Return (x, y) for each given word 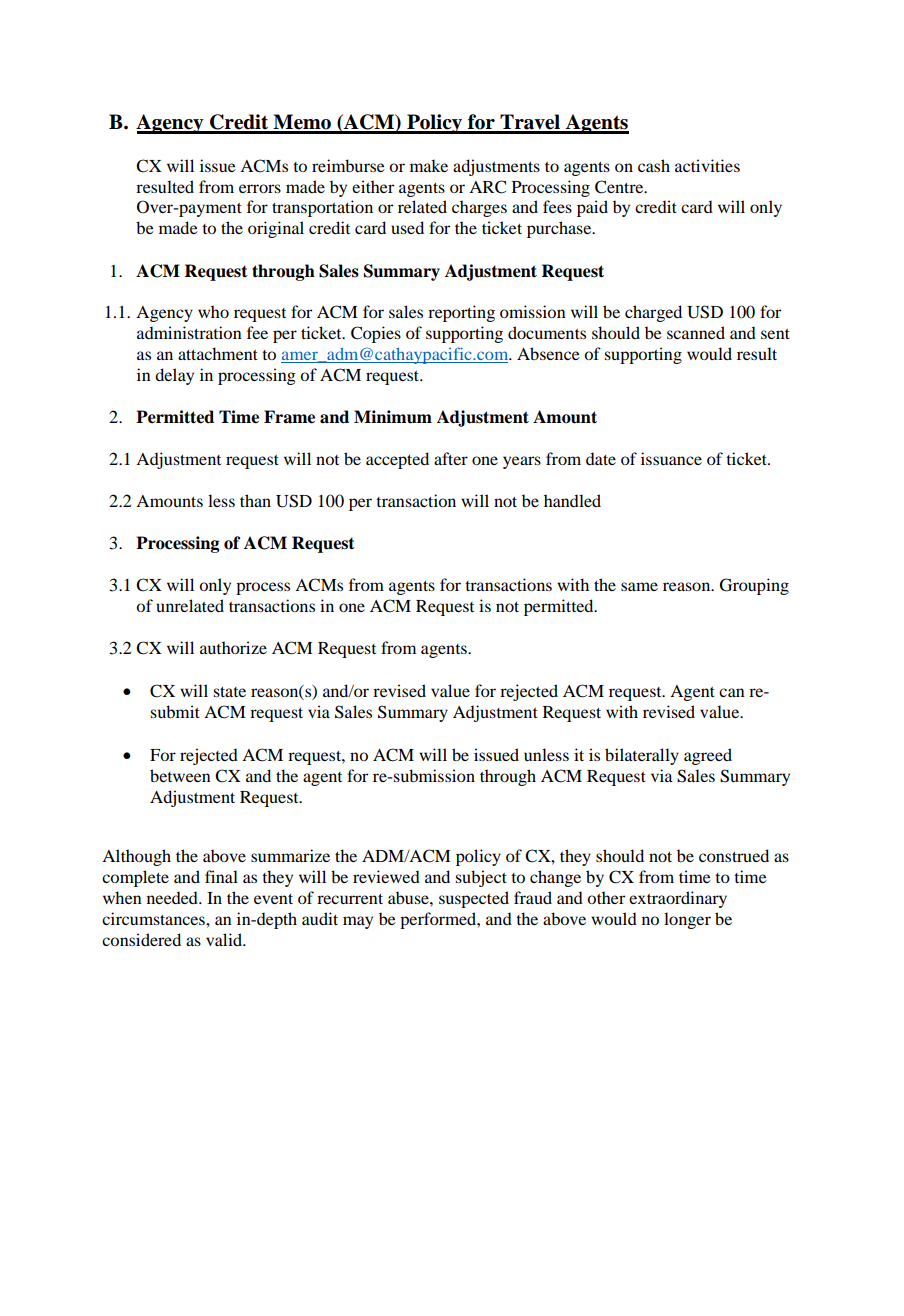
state (229, 692)
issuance (671, 458)
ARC (487, 187)
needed (173, 897)
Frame (289, 417)
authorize (233, 647)
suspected (474, 899)
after (451, 458)
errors (260, 188)
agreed (708, 756)
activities (707, 165)
